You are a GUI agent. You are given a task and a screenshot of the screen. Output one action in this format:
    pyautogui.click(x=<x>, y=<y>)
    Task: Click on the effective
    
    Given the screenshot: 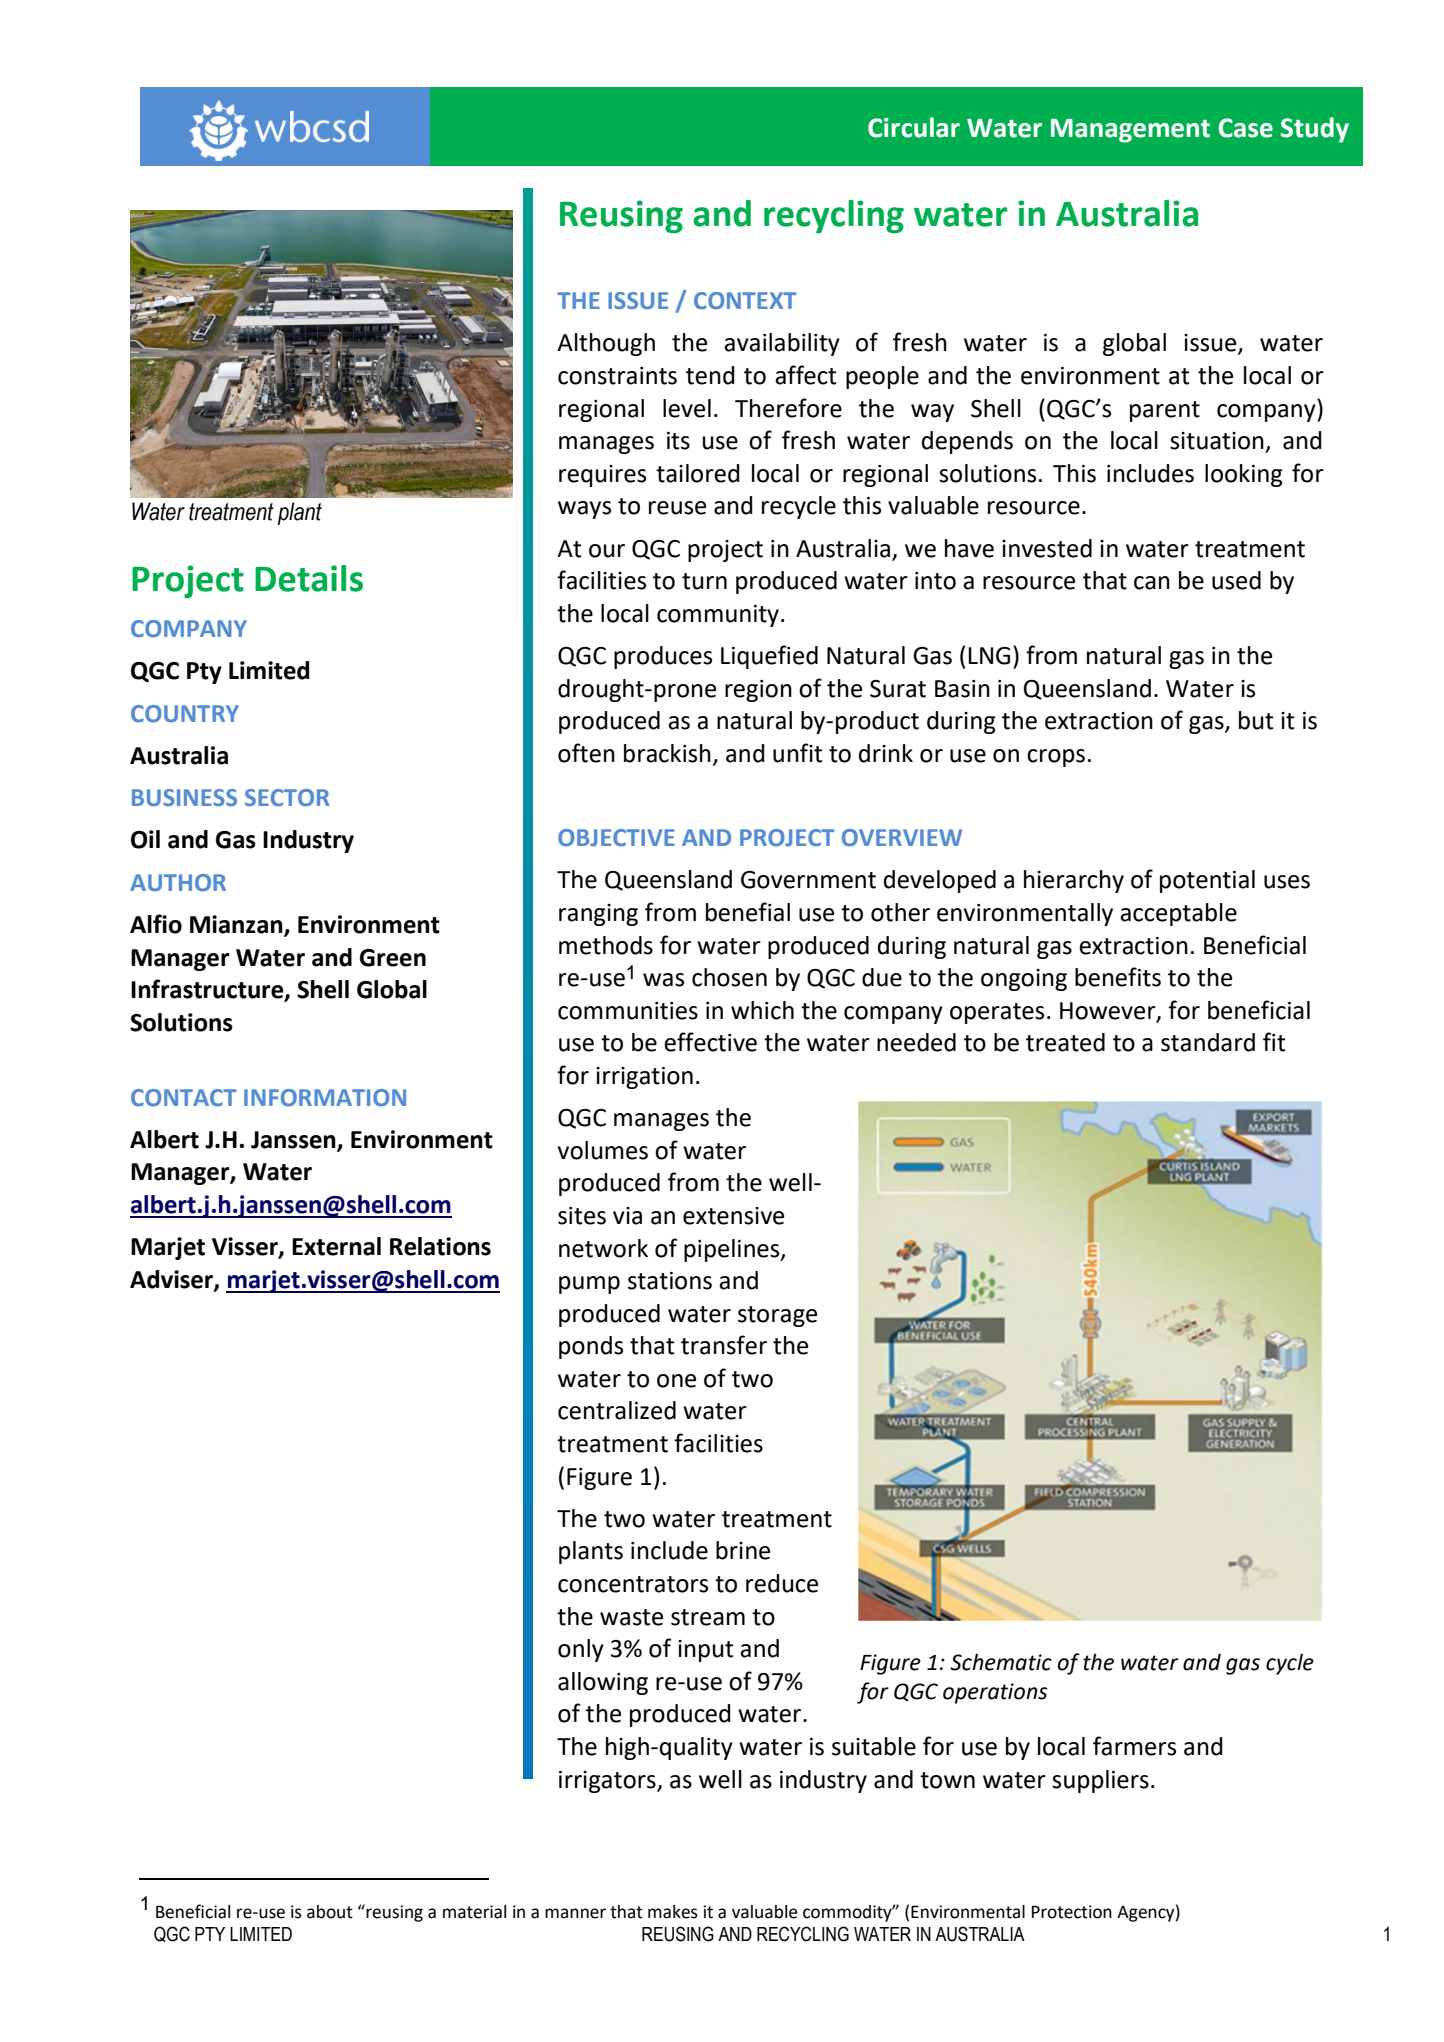 What is the action you would take?
    pyautogui.click(x=710, y=1042)
